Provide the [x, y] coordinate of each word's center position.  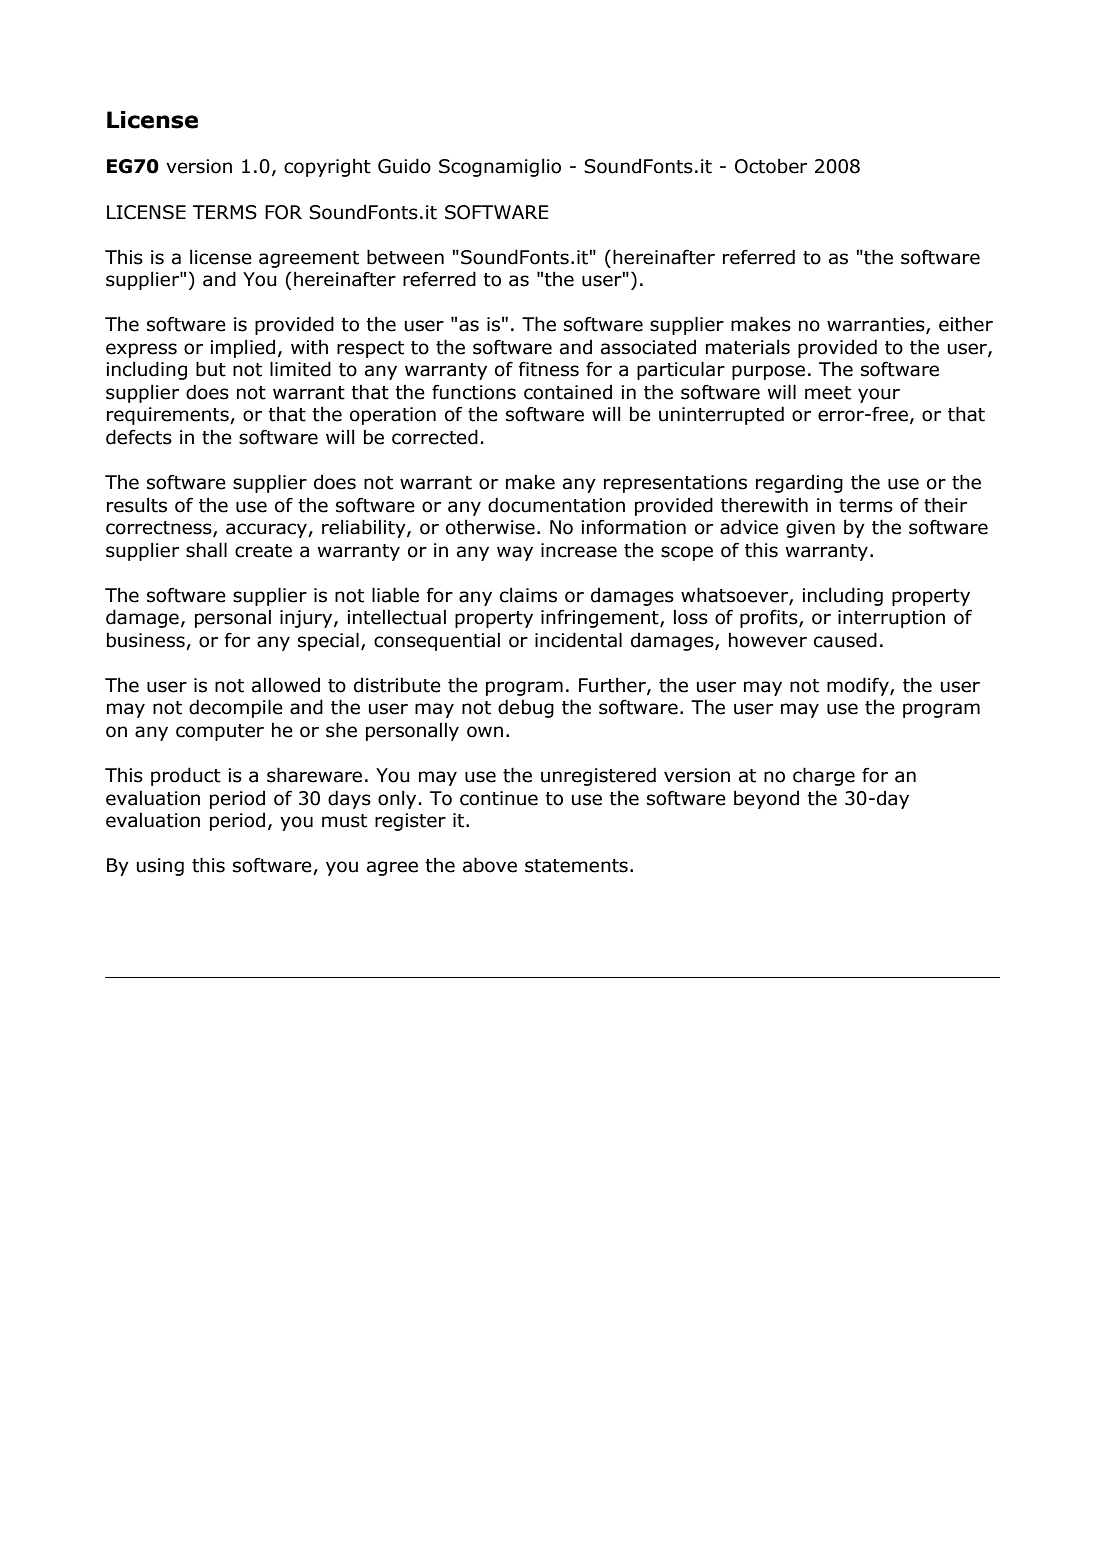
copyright [327, 167]
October [771, 166]
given [810, 529]
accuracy [267, 530]
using [160, 867]
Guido [404, 166]
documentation [556, 505]
